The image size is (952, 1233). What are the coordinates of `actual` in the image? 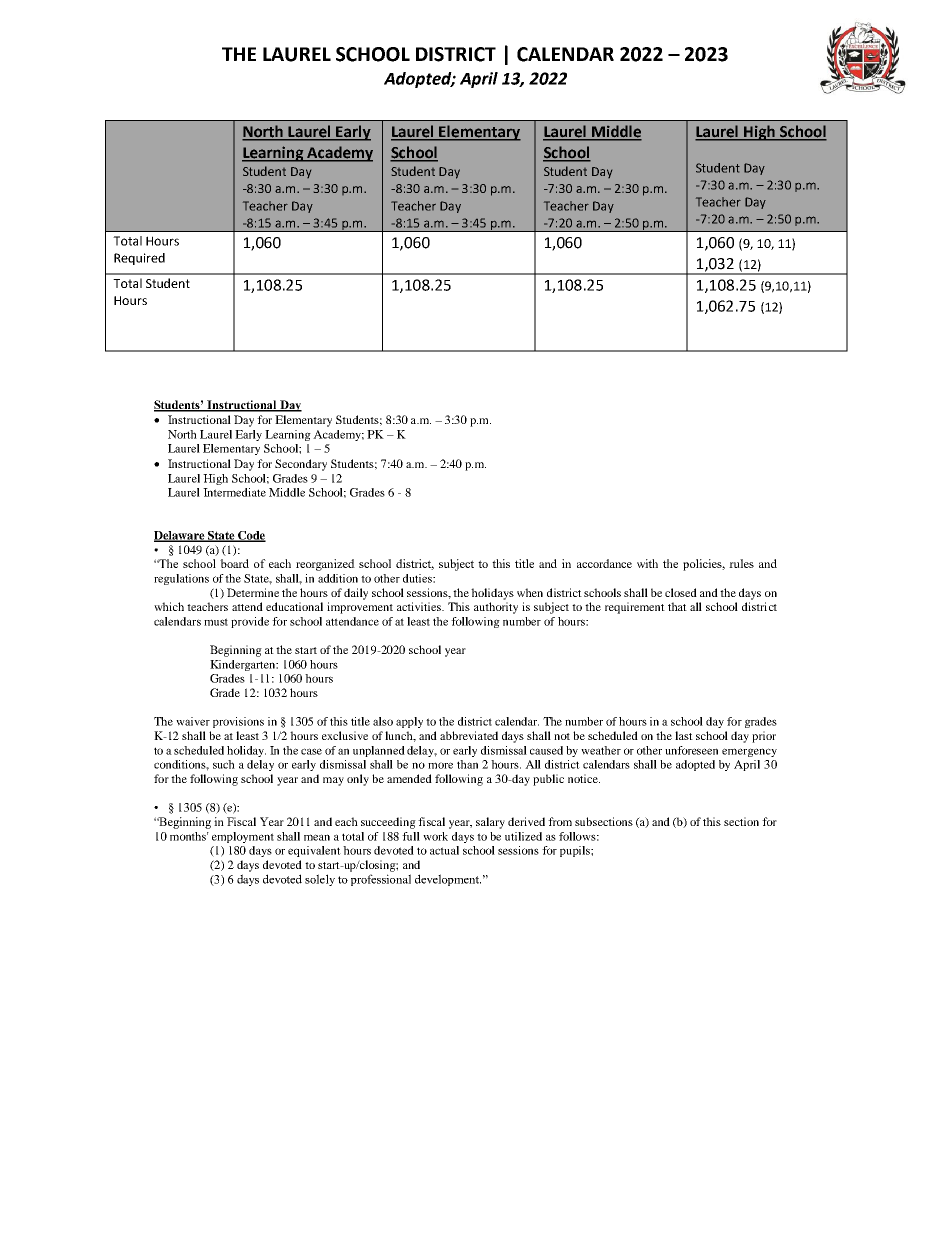 It's located at (444, 850).
